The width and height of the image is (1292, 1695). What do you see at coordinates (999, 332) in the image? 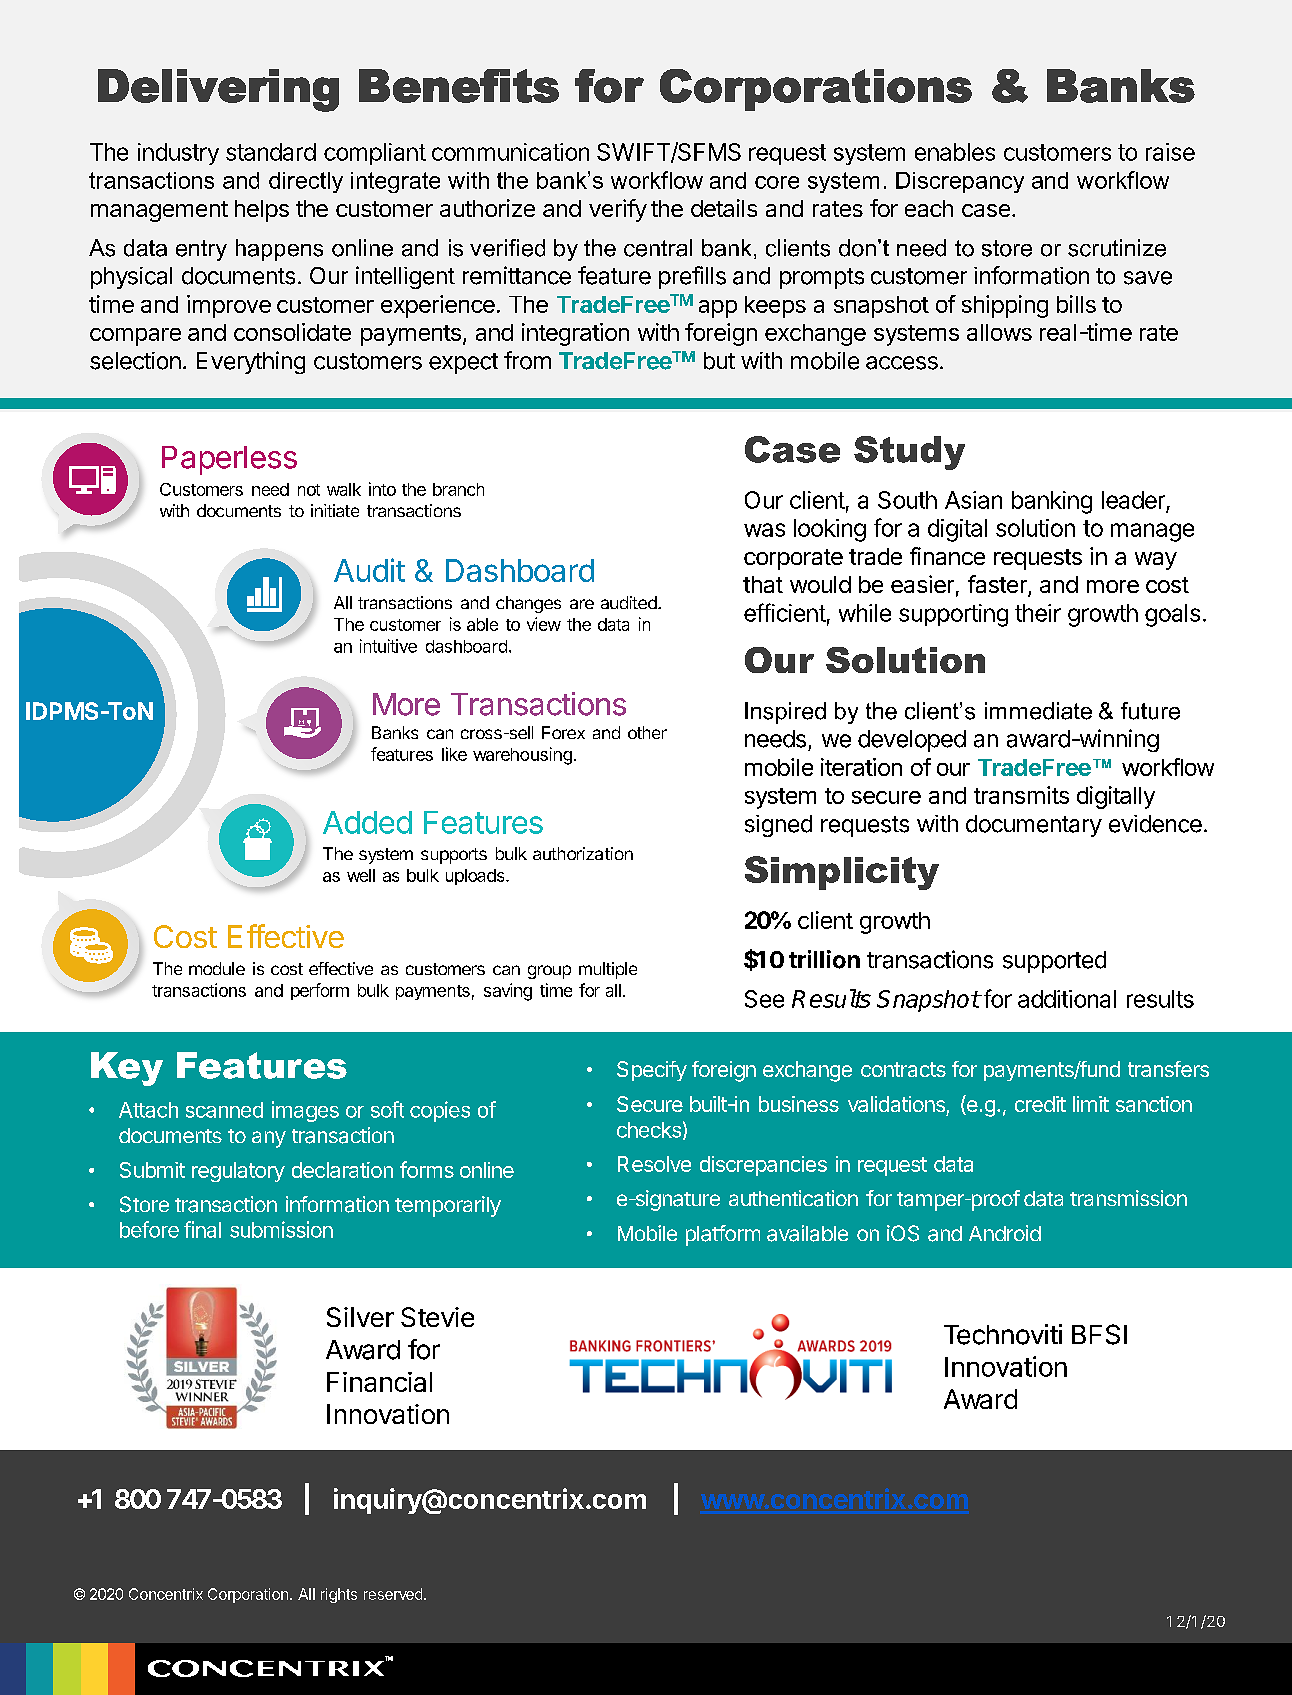
I see `allows` at bounding box center [999, 332].
